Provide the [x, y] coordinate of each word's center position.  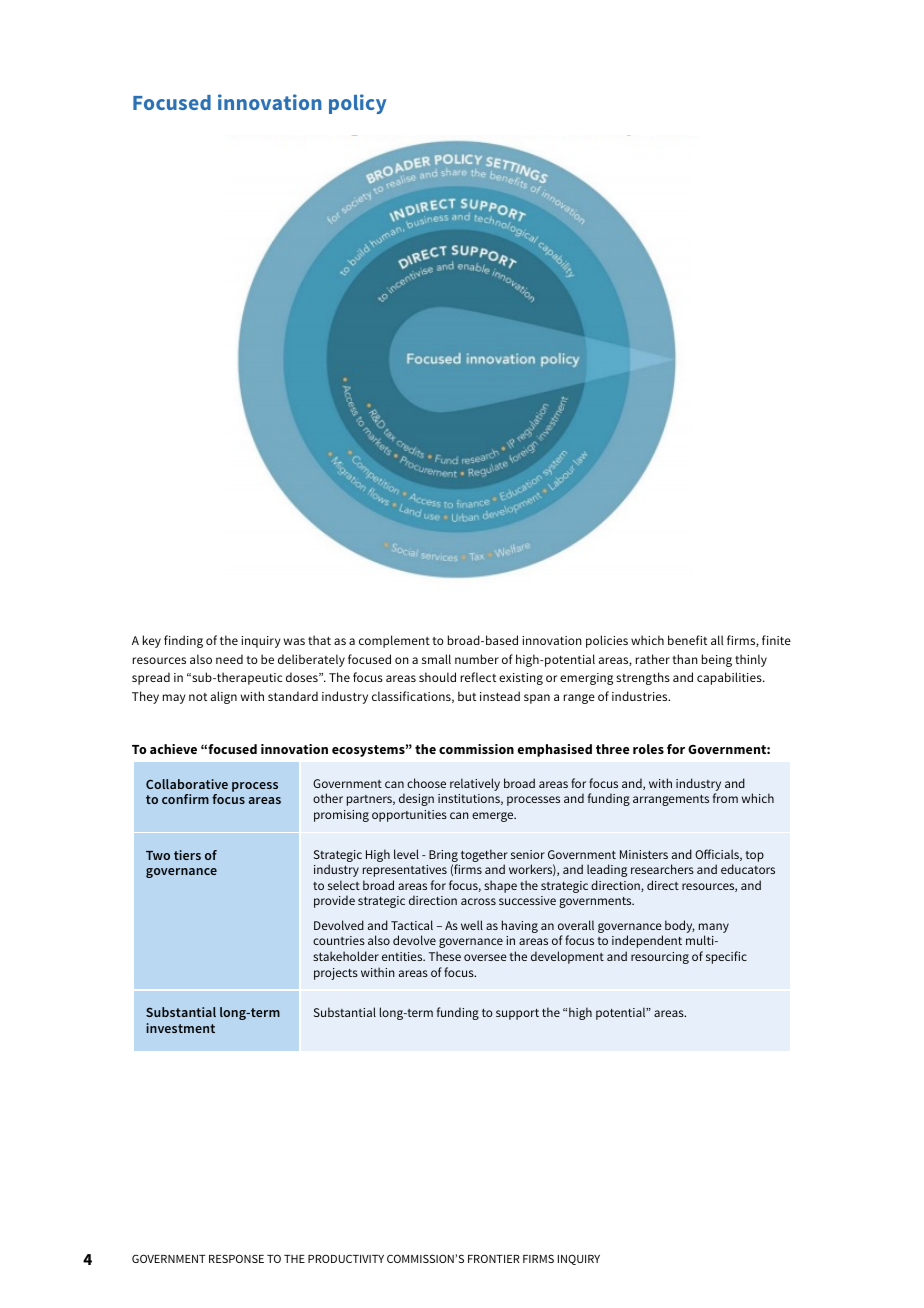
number [477, 659]
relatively [475, 784]
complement [394, 641]
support [517, 1014]
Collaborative [187, 784]
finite [776, 640]
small [436, 659]
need [229, 659]
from [725, 798]
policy [357, 104]
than [685, 659]
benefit [687, 640]
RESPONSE [236, 1258]
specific [726, 957]
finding [183, 641]
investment [180, 1028]
